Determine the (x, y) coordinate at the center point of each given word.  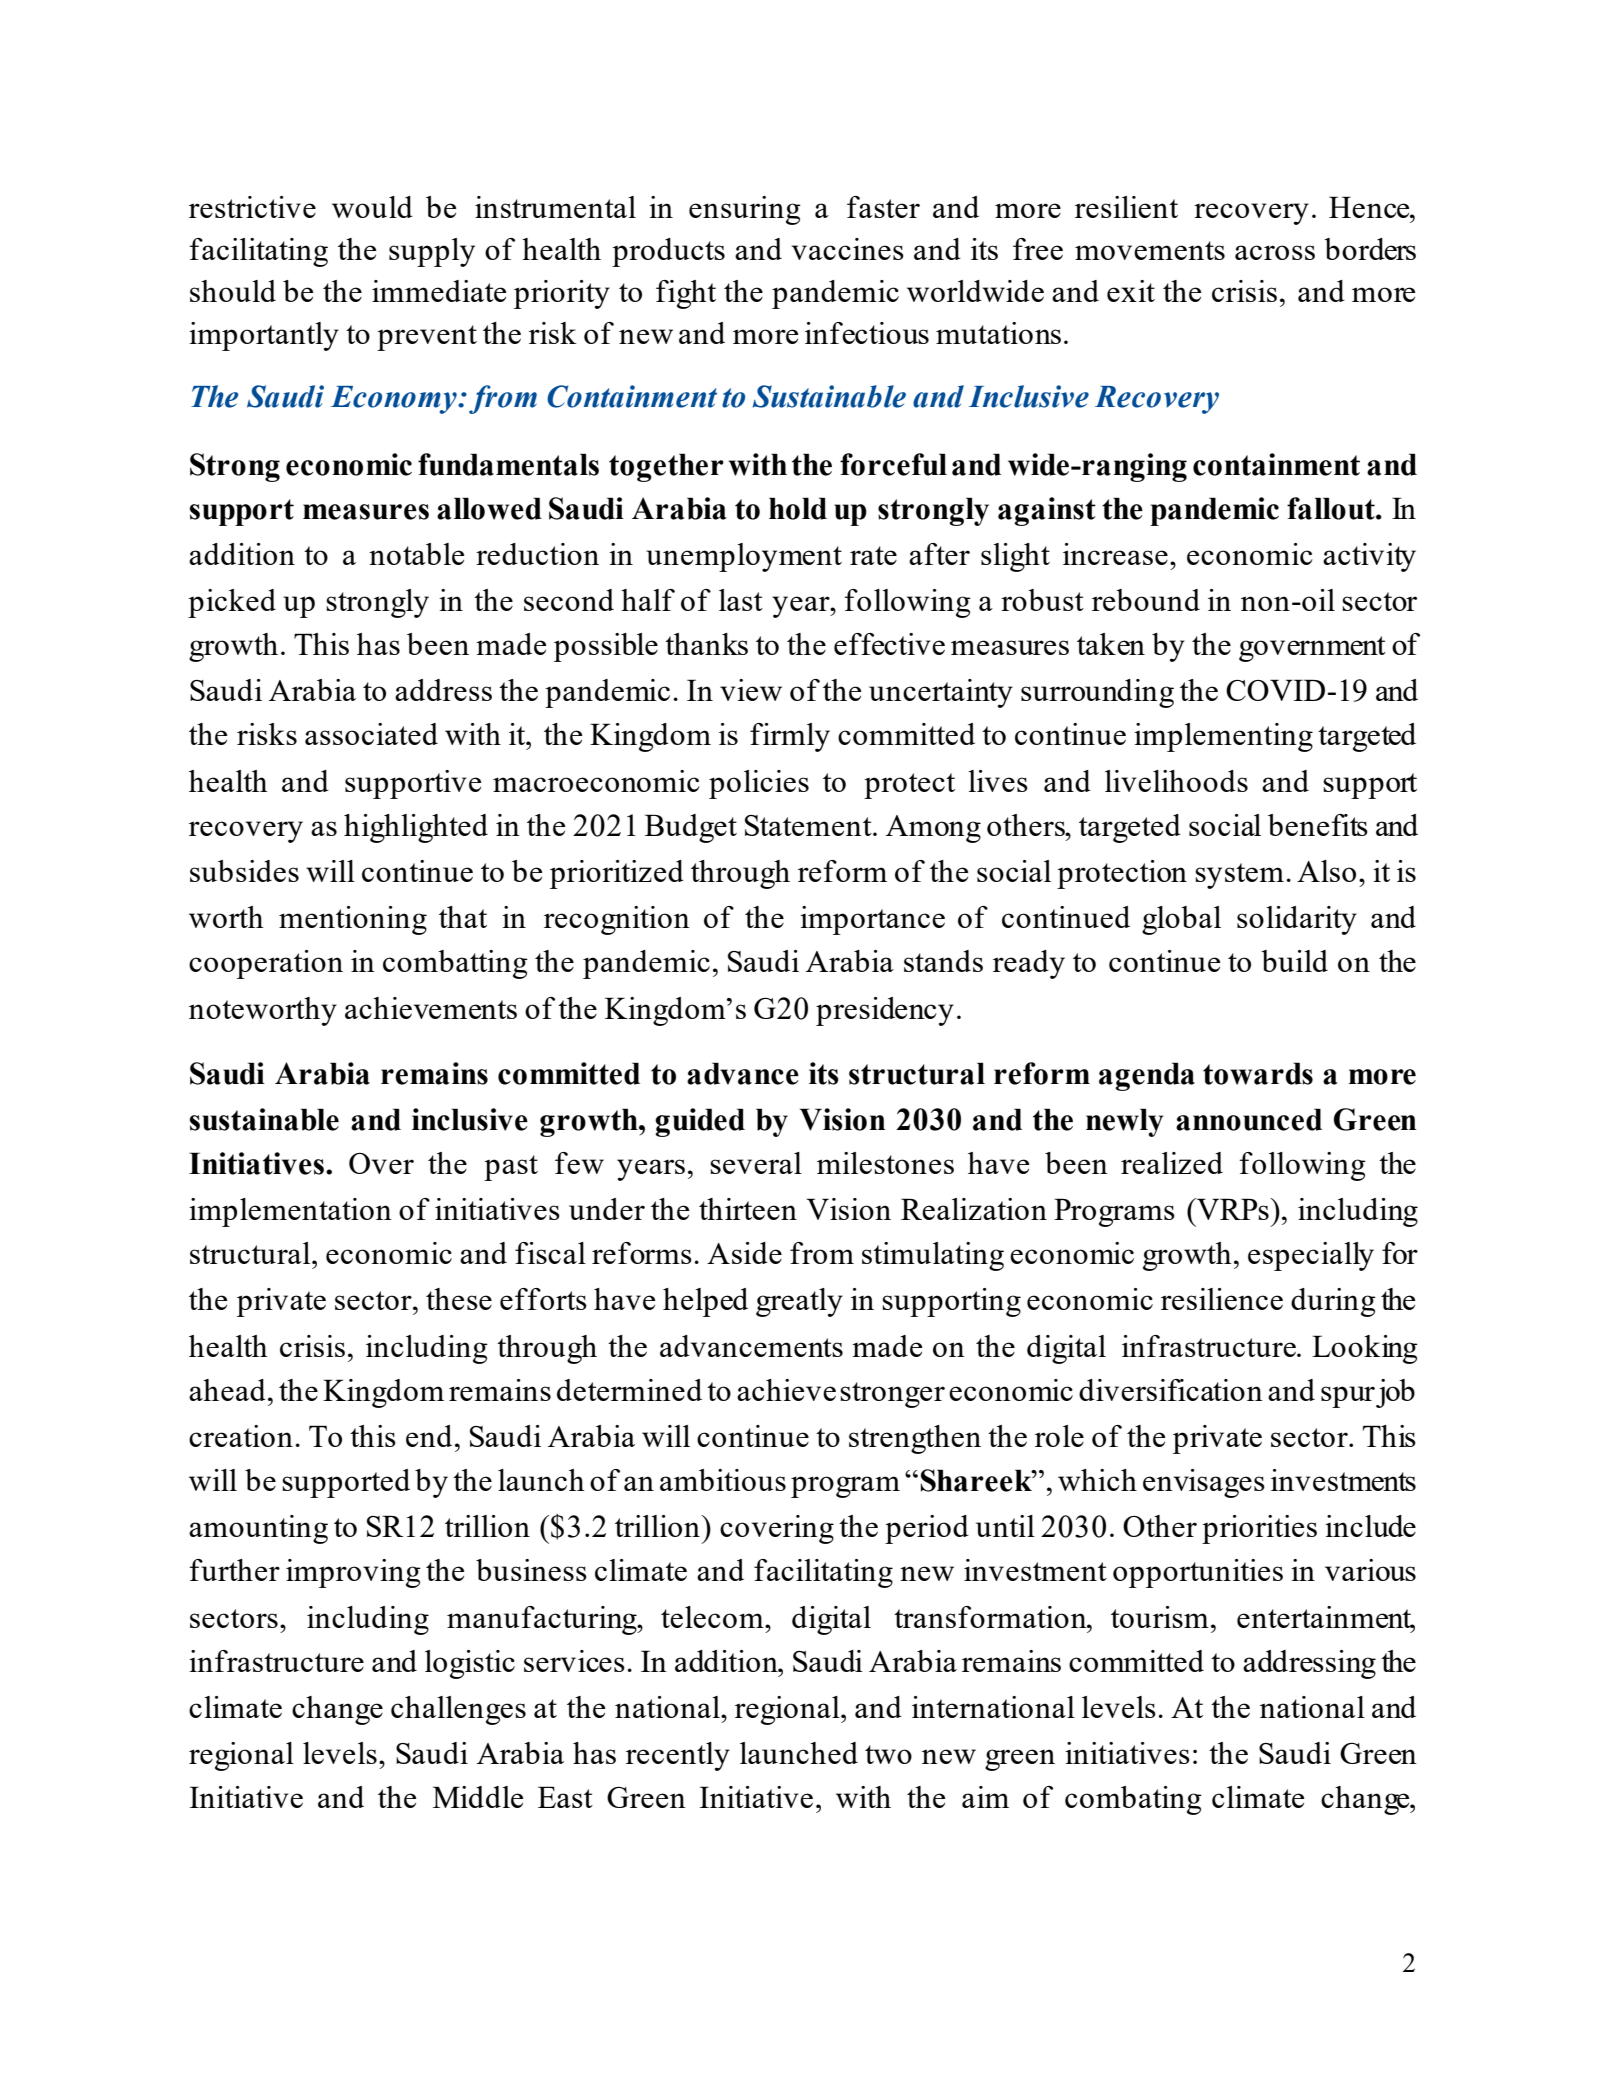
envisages (1204, 1483)
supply (432, 252)
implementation (290, 1212)
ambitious (723, 1480)
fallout (1332, 508)
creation (241, 1436)
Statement (809, 825)
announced (1249, 1119)
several (756, 1163)
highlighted (416, 828)
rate (873, 555)
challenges (458, 1710)
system (1239, 876)
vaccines (848, 249)
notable (416, 554)
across (1275, 252)
